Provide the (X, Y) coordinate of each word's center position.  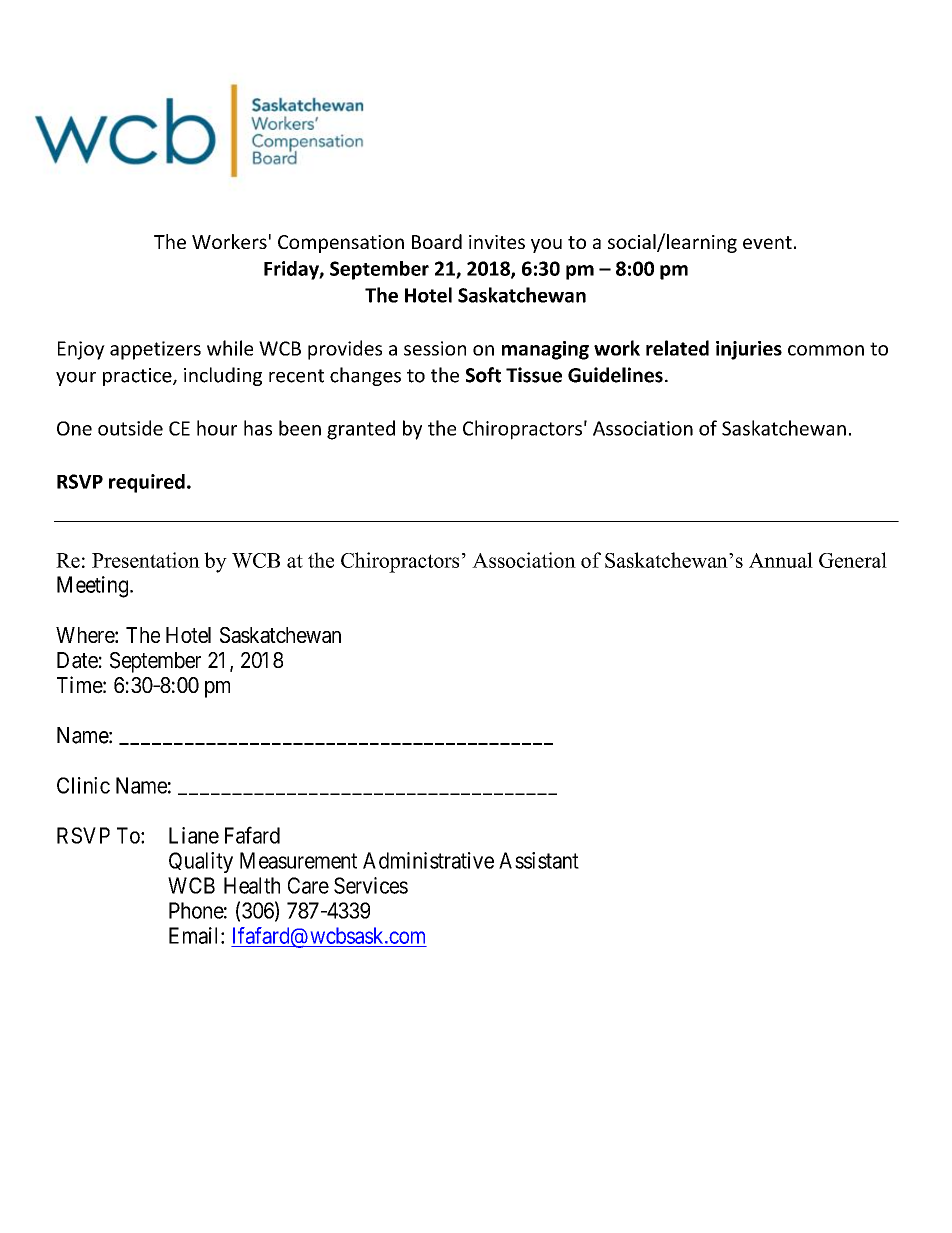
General (853, 560)
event (767, 242)
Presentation (146, 560)
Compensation (341, 244)
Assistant (539, 860)
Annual (781, 560)
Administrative (428, 860)
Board (437, 241)
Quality (201, 862)
